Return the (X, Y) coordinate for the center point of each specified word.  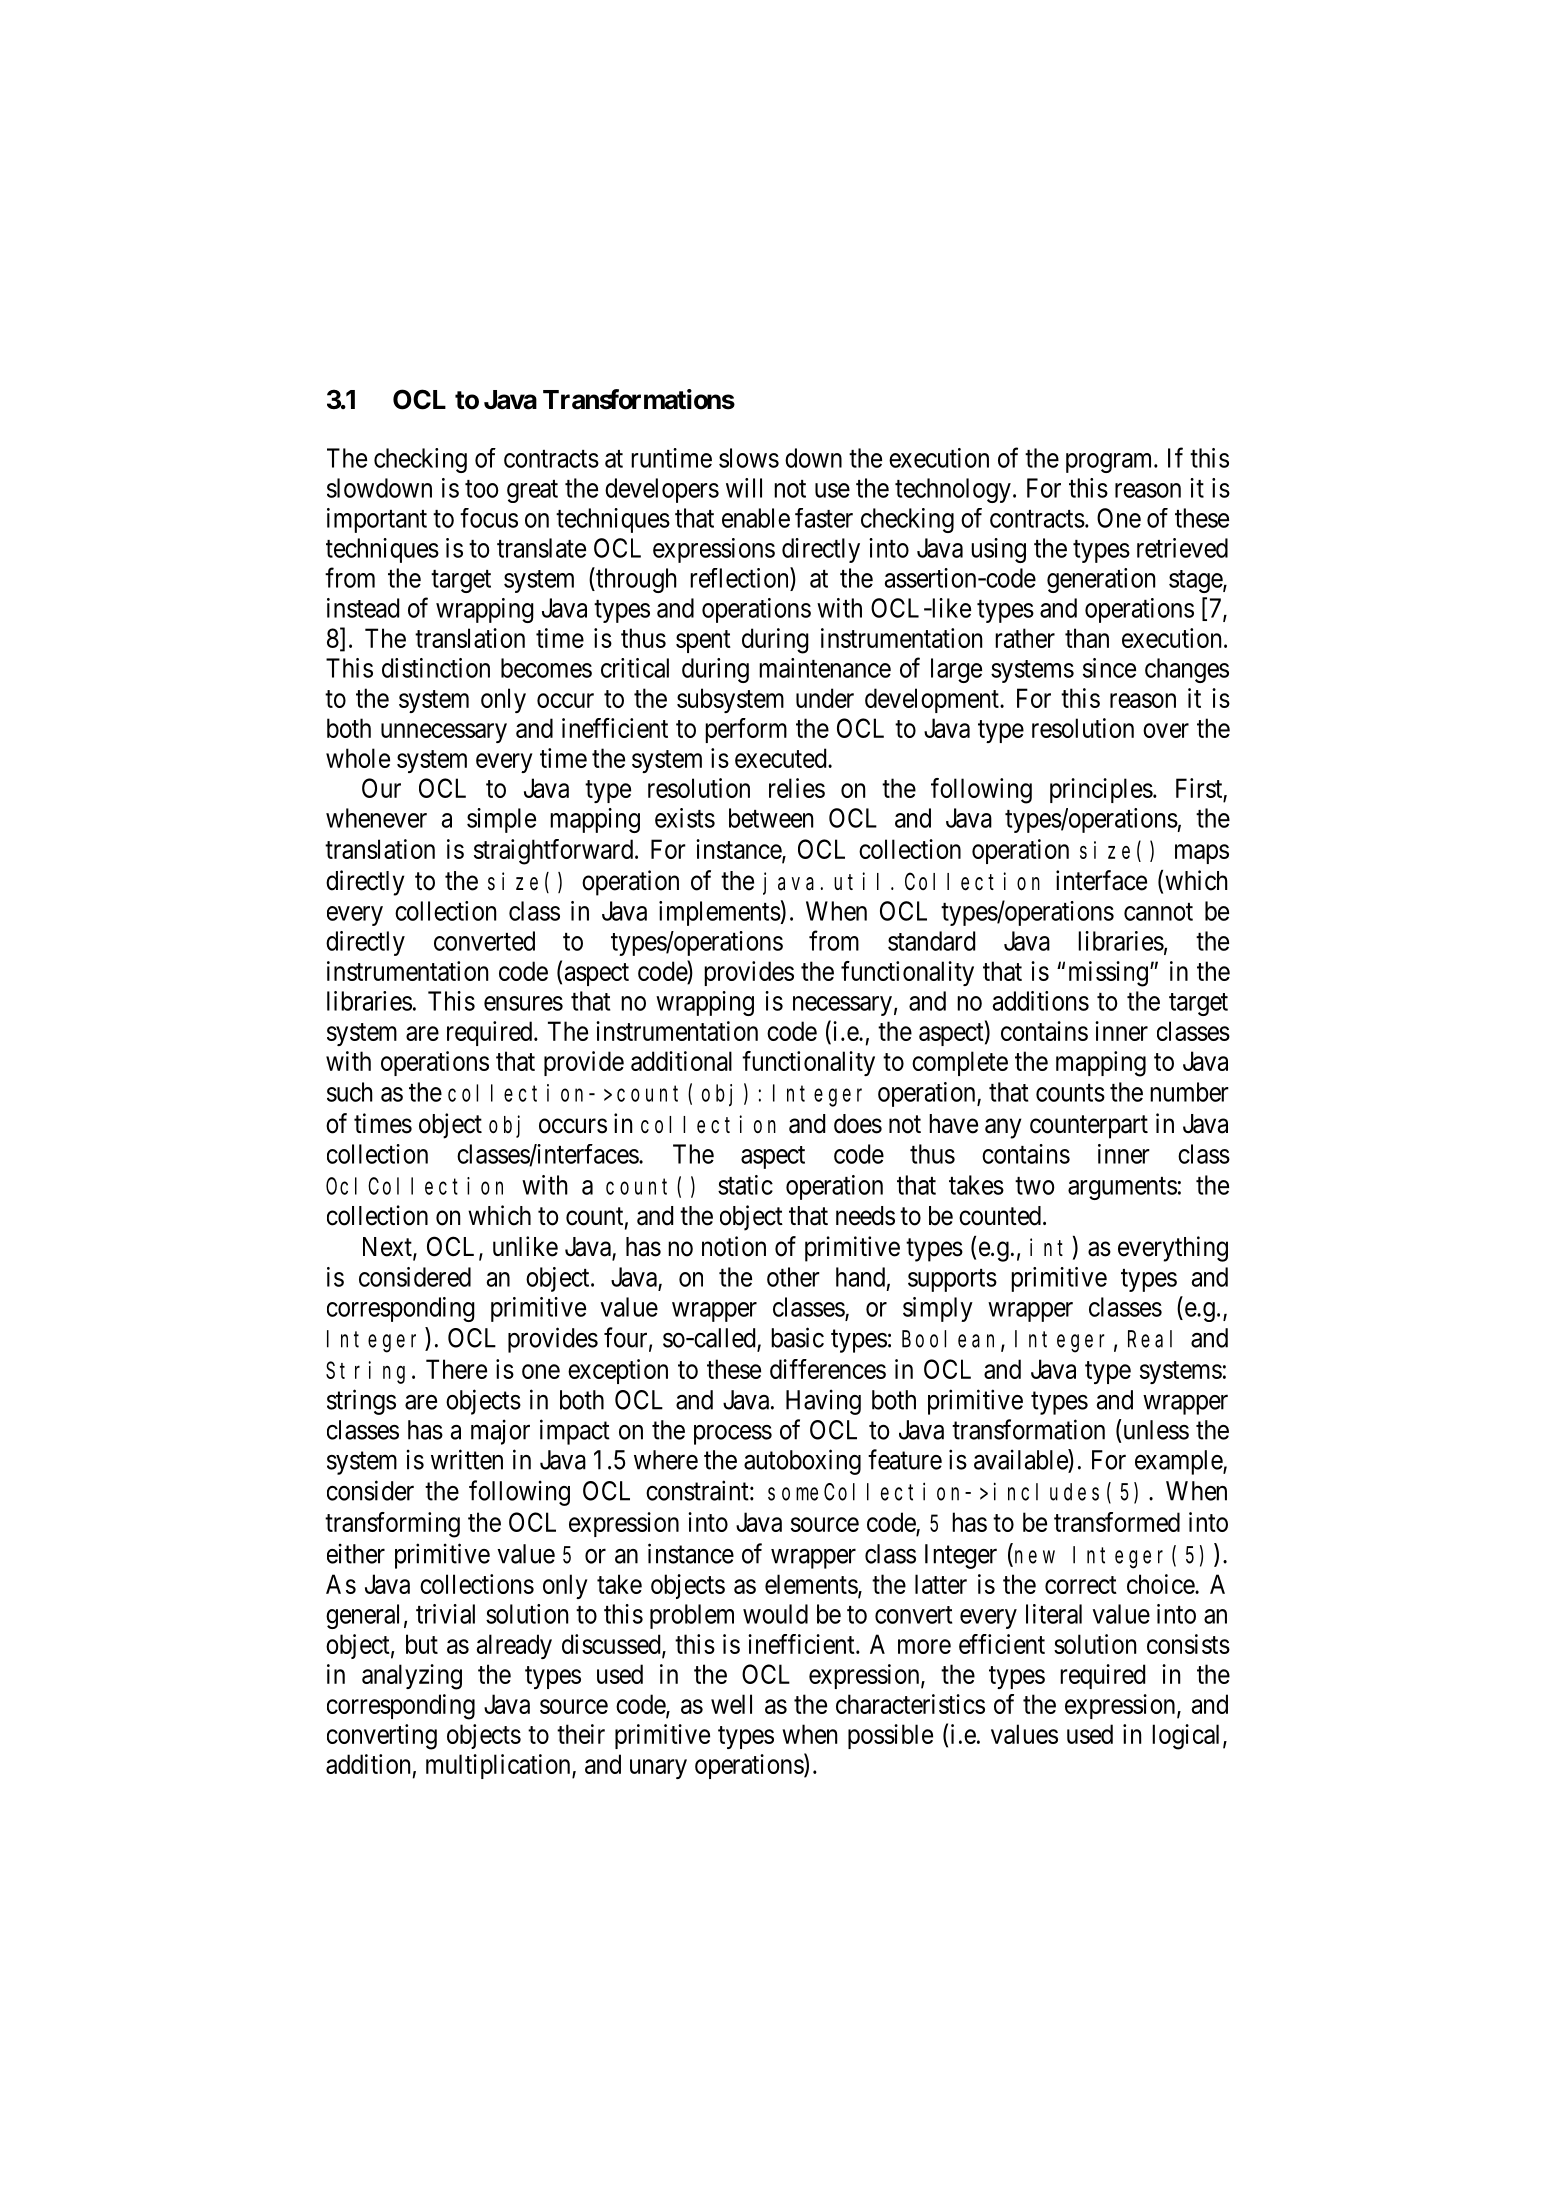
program (1110, 463)
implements (720, 913)
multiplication (499, 1766)
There (456, 1369)
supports (952, 1280)
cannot (1158, 912)
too (482, 489)
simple (501, 820)
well (731, 1704)
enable (756, 518)
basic (797, 1337)
